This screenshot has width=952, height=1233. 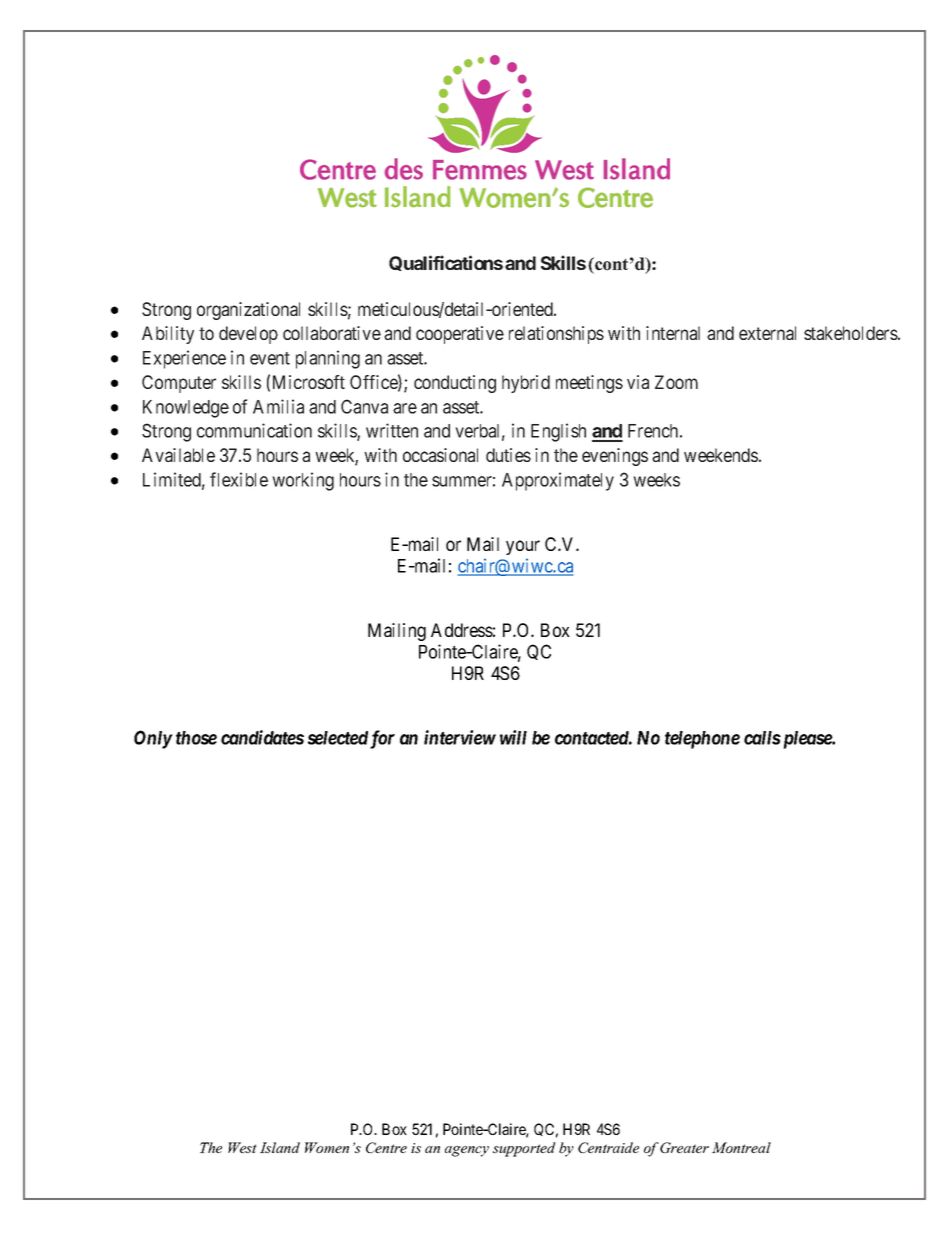 I want to click on cooperative, so click(x=460, y=335).
